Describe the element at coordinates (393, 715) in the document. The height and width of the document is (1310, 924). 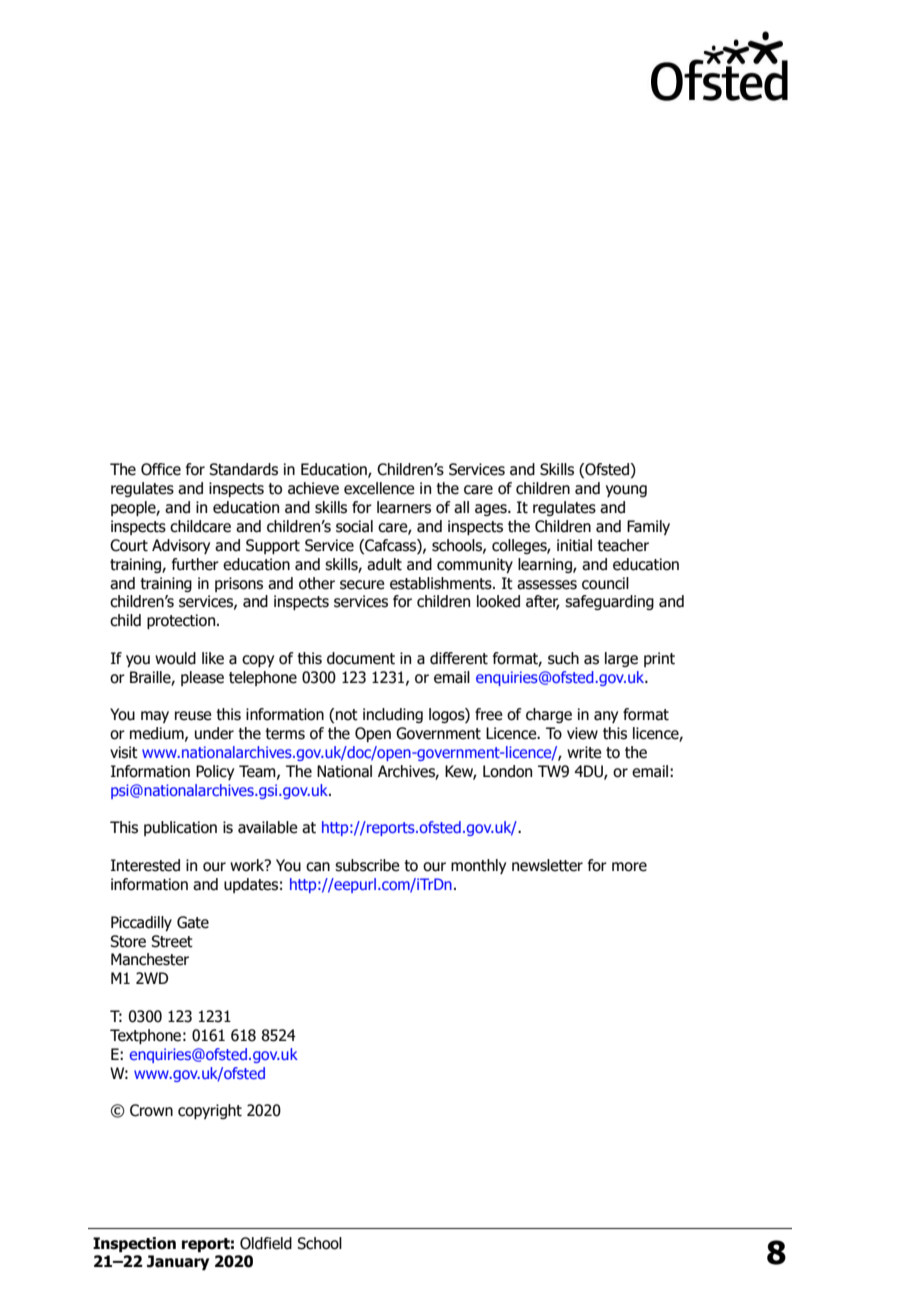
I see `including` at that location.
